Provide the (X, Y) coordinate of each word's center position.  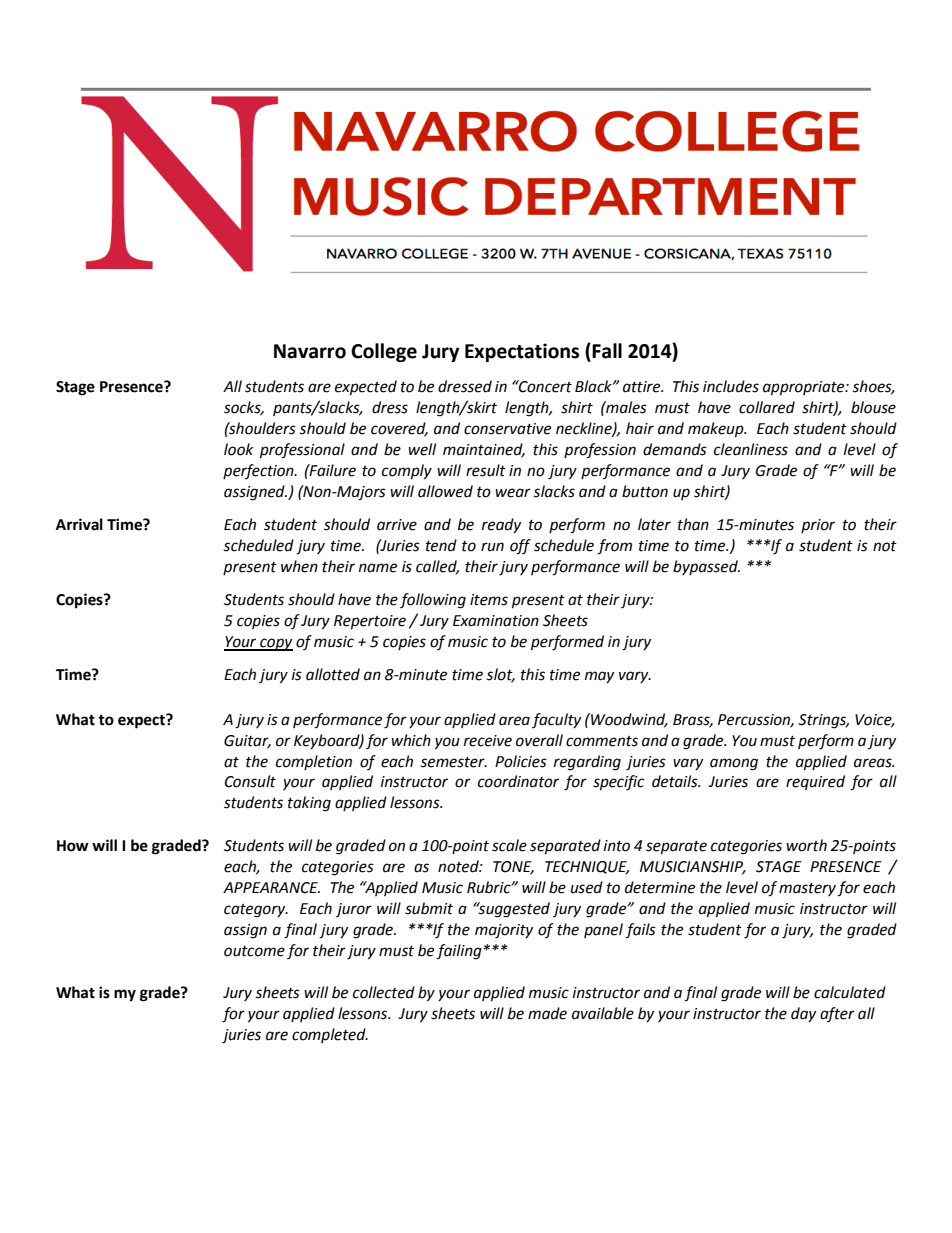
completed (330, 1035)
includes (731, 386)
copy (275, 644)
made (547, 1013)
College (384, 352)
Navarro (310, 351)
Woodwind (628, 720)
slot (501, 675)
